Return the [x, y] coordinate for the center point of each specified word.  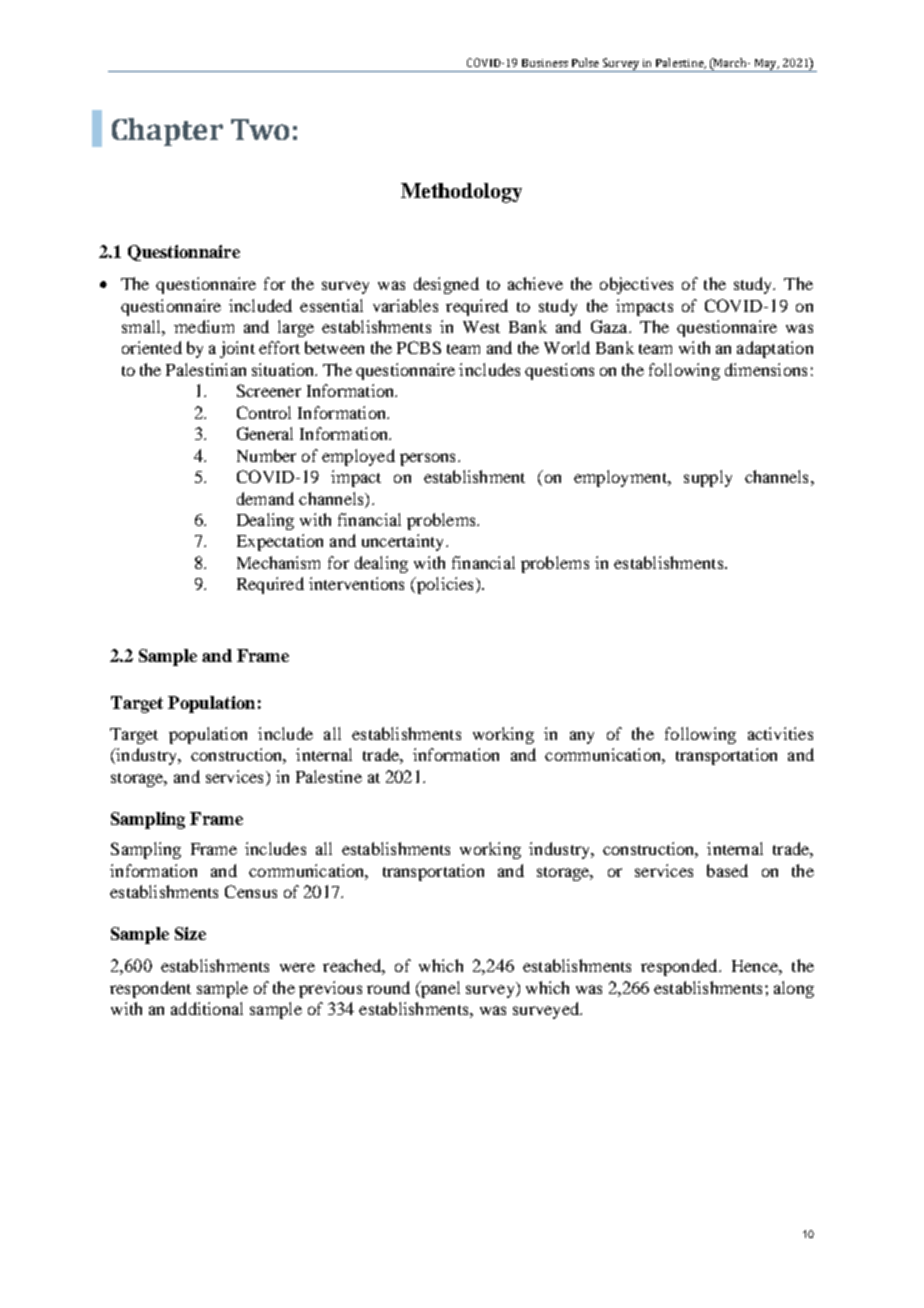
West [481, 327]
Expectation [280, 542]
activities [780, 733]
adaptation [775, 349]
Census [251, 891]
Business [545, 63]
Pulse [585, 62]
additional [207, 1008]
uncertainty [404, 542]
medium [204, 326]
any [582, 737]
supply [708, 478]
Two [260, 129]
